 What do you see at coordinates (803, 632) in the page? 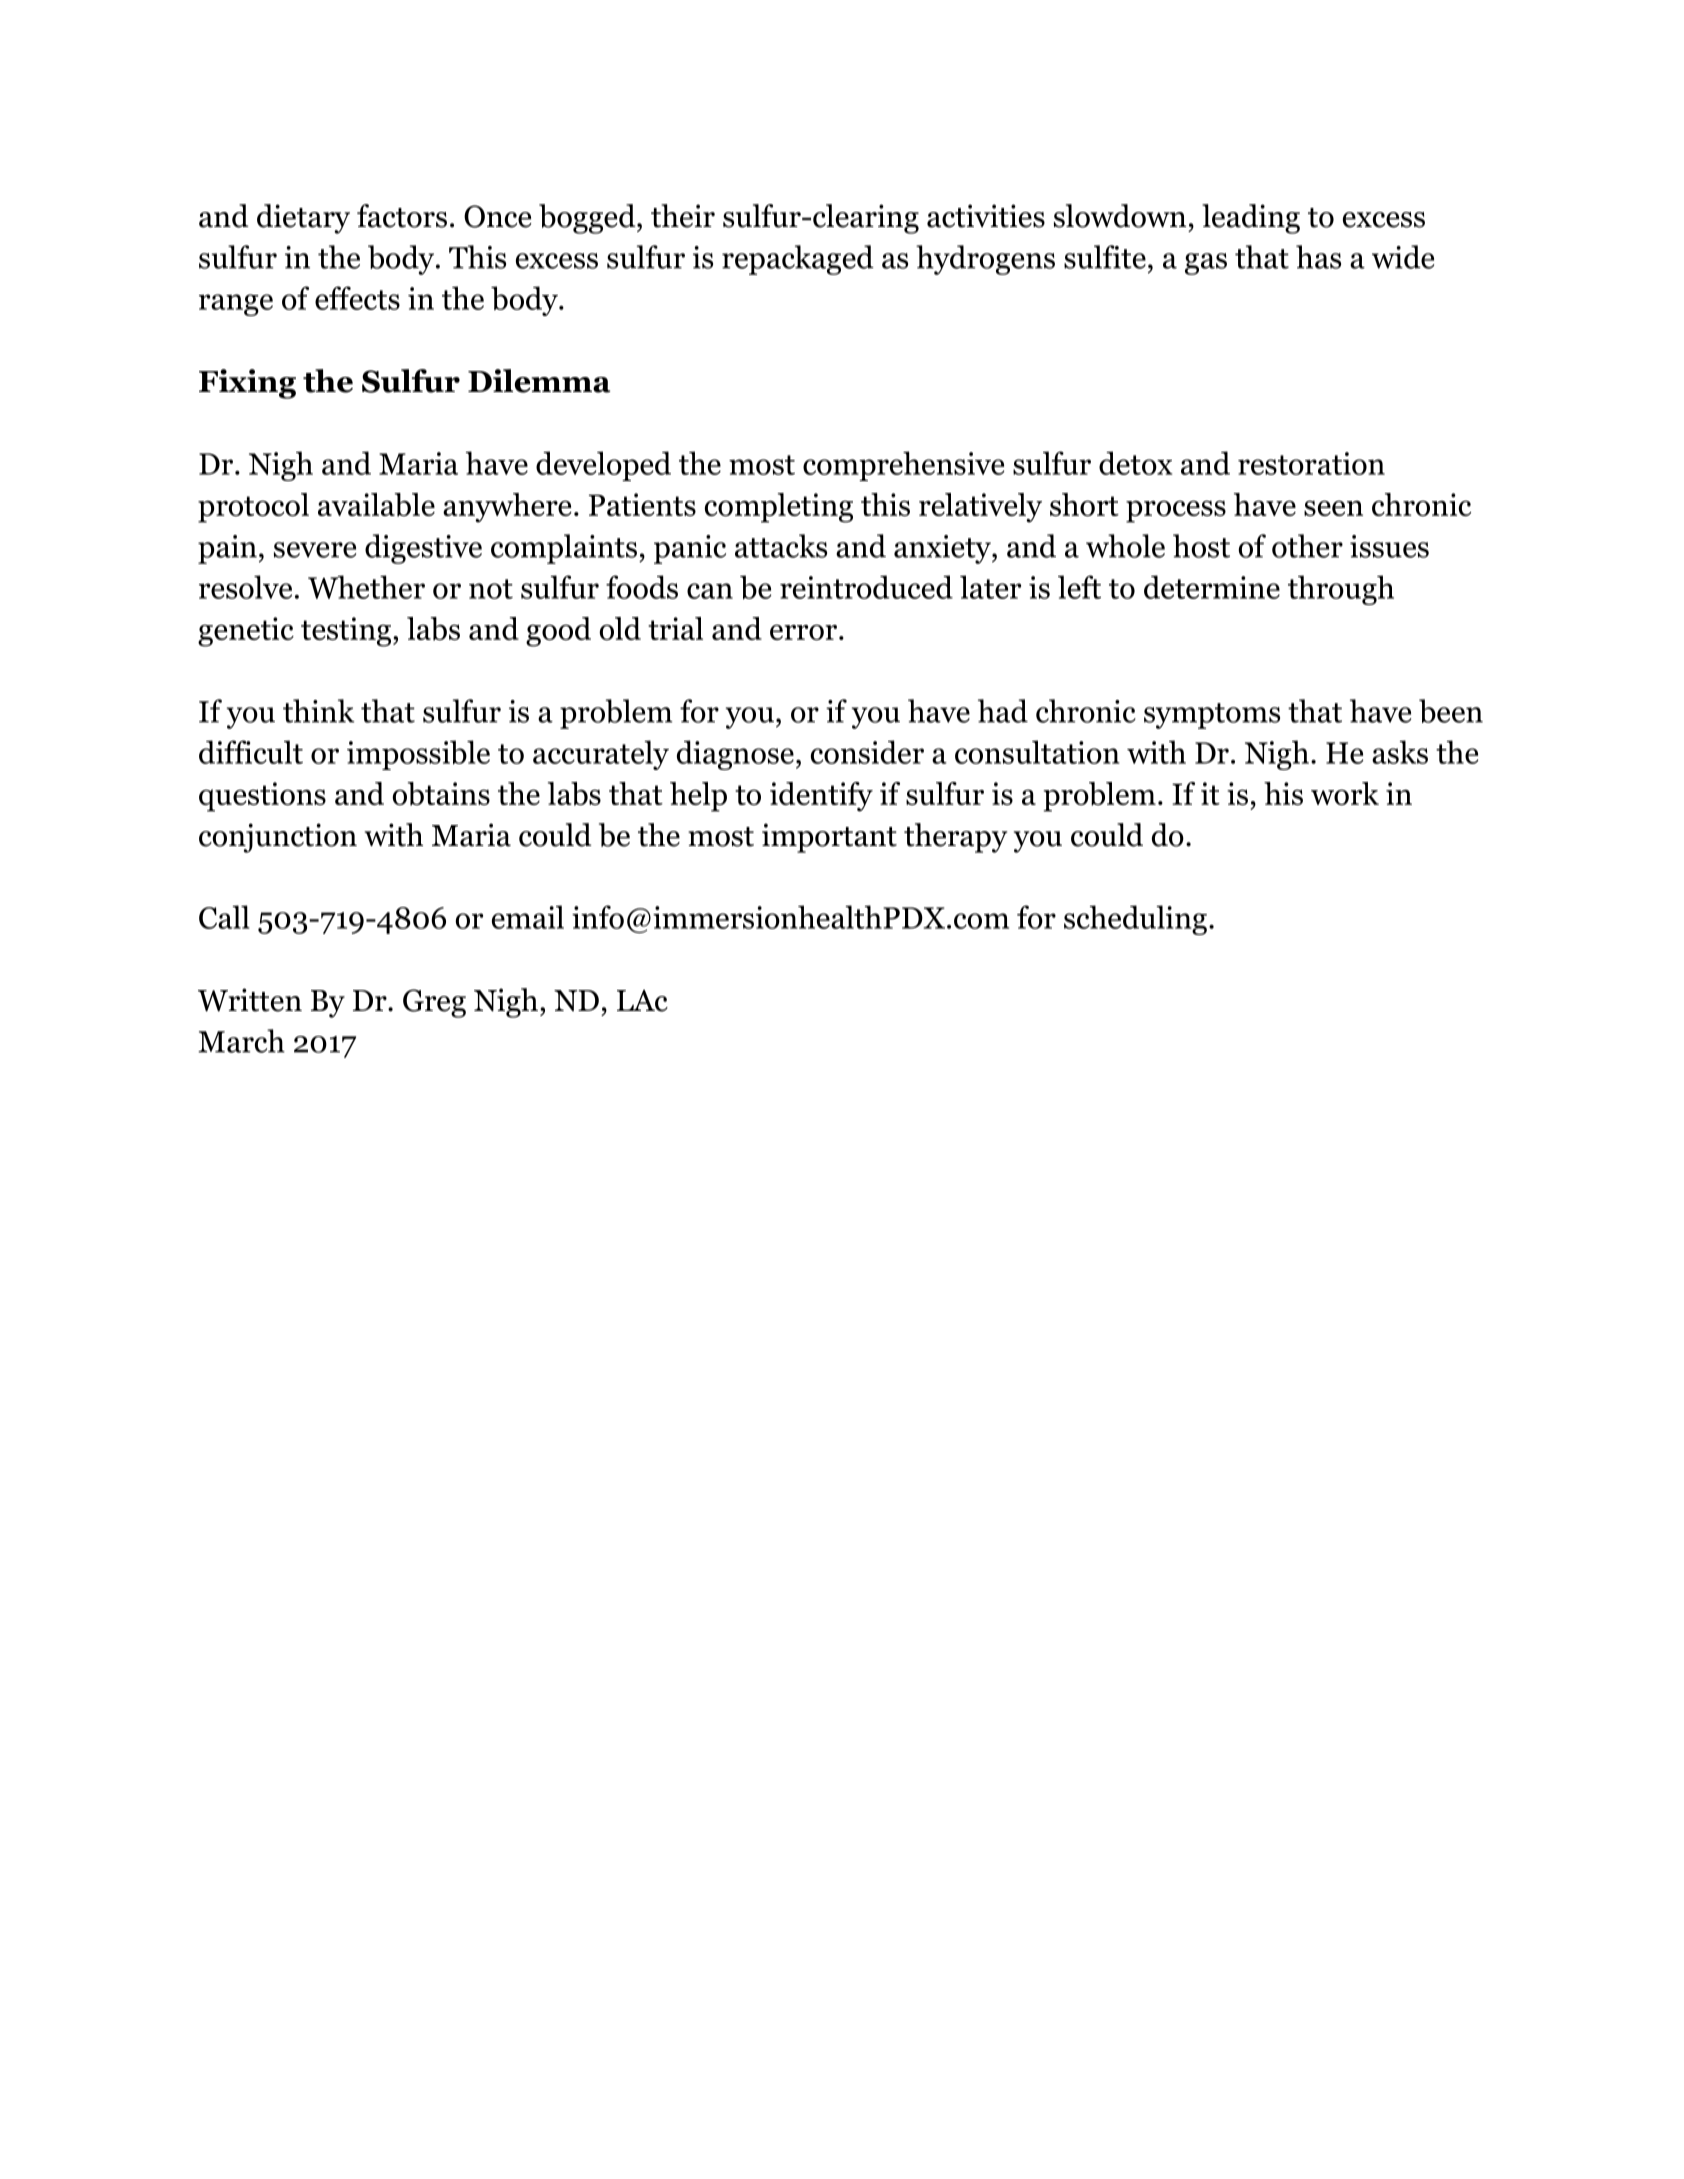
I see `error` at bounding box center [803, 632].
